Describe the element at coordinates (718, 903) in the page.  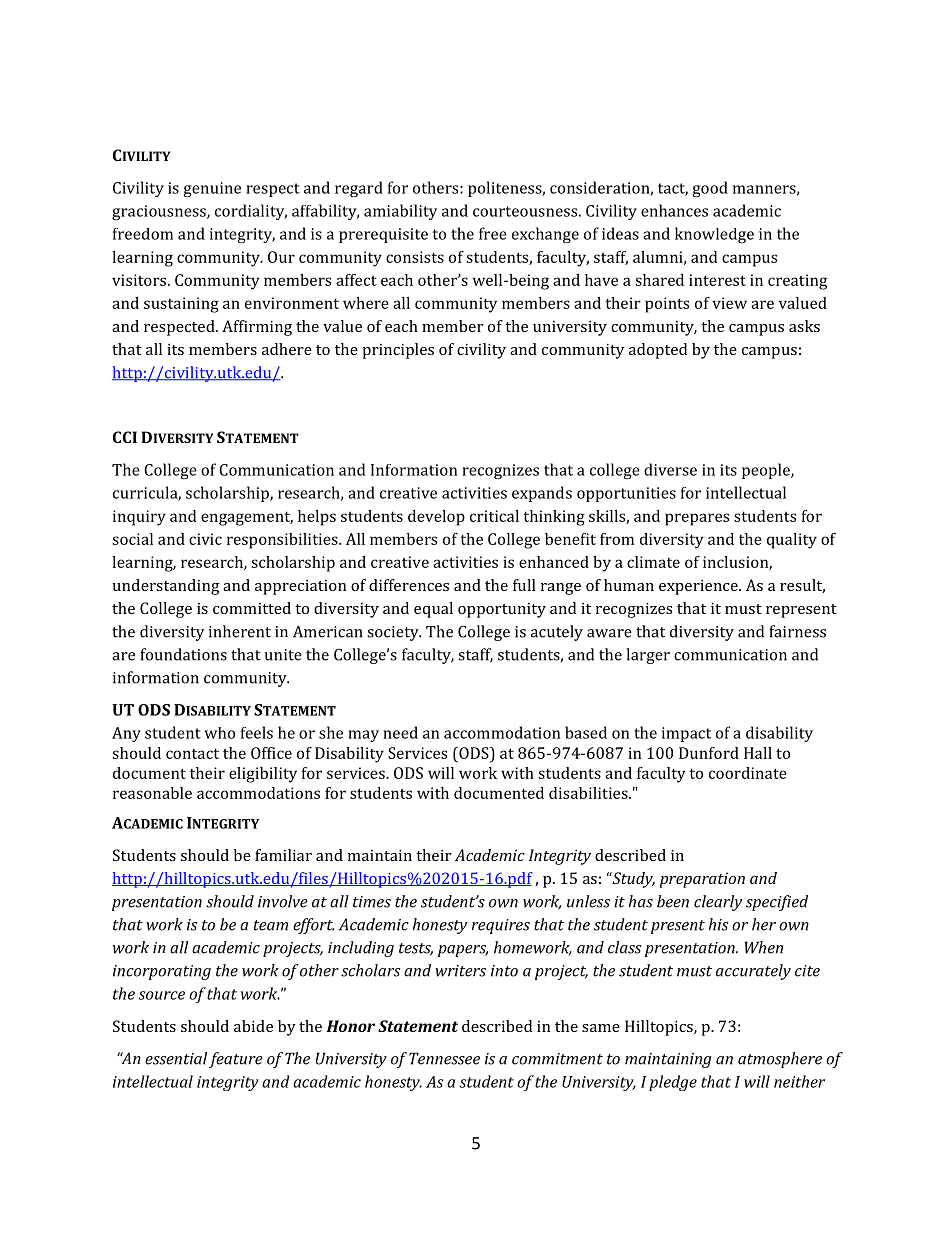
I see `clearly` at that location.
